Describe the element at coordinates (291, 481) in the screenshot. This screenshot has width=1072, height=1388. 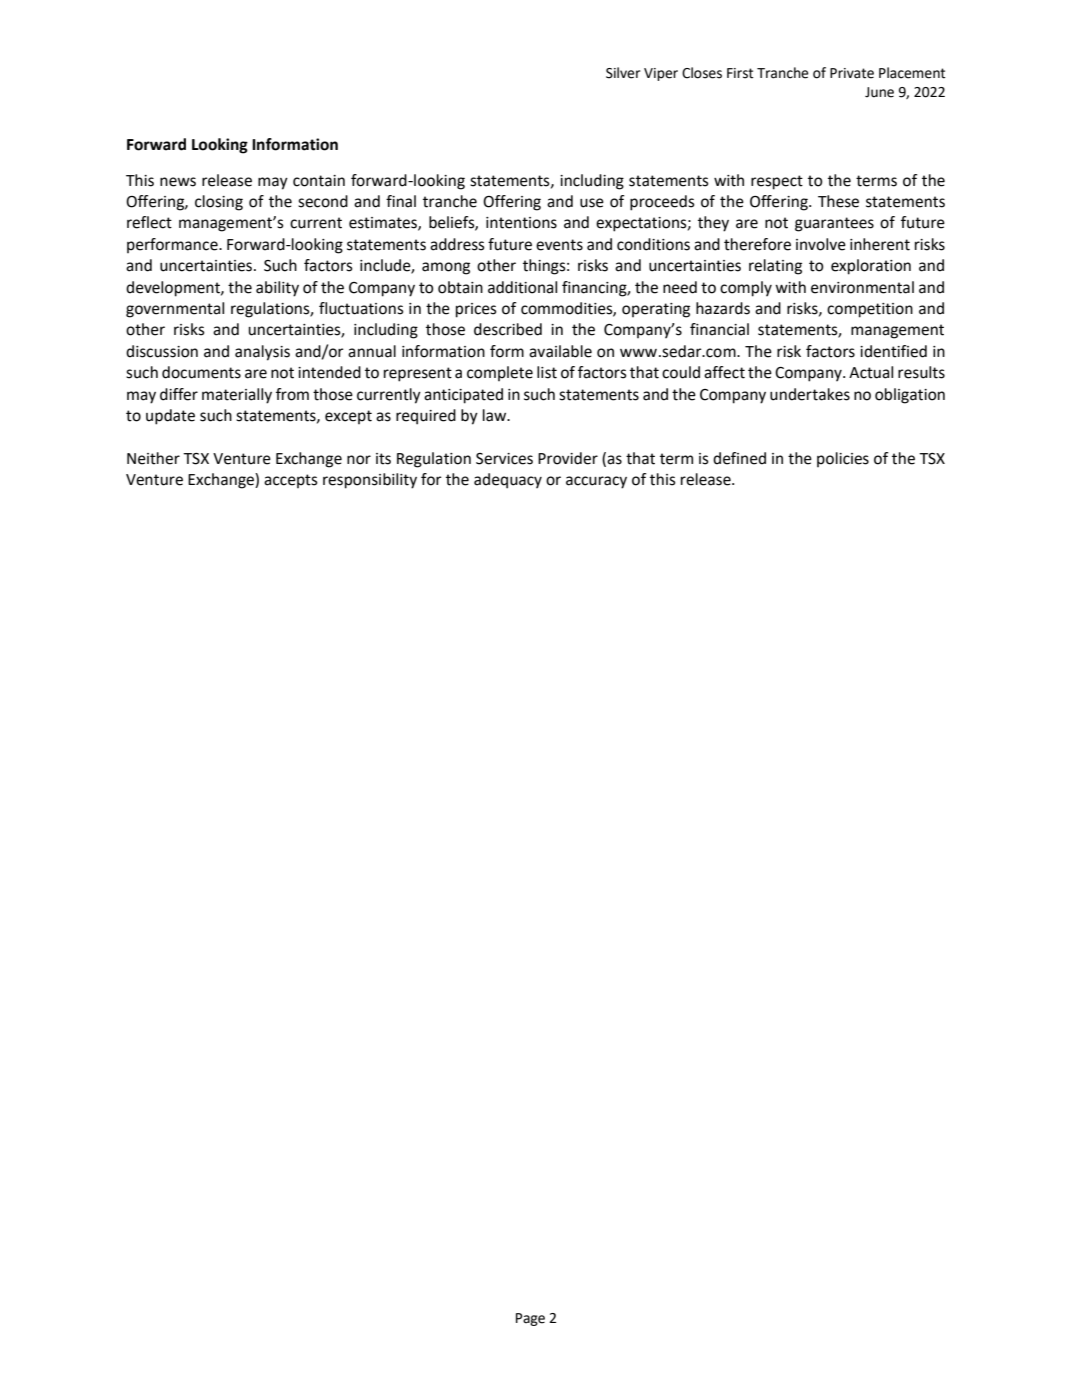
I see `accepts` at that location.
